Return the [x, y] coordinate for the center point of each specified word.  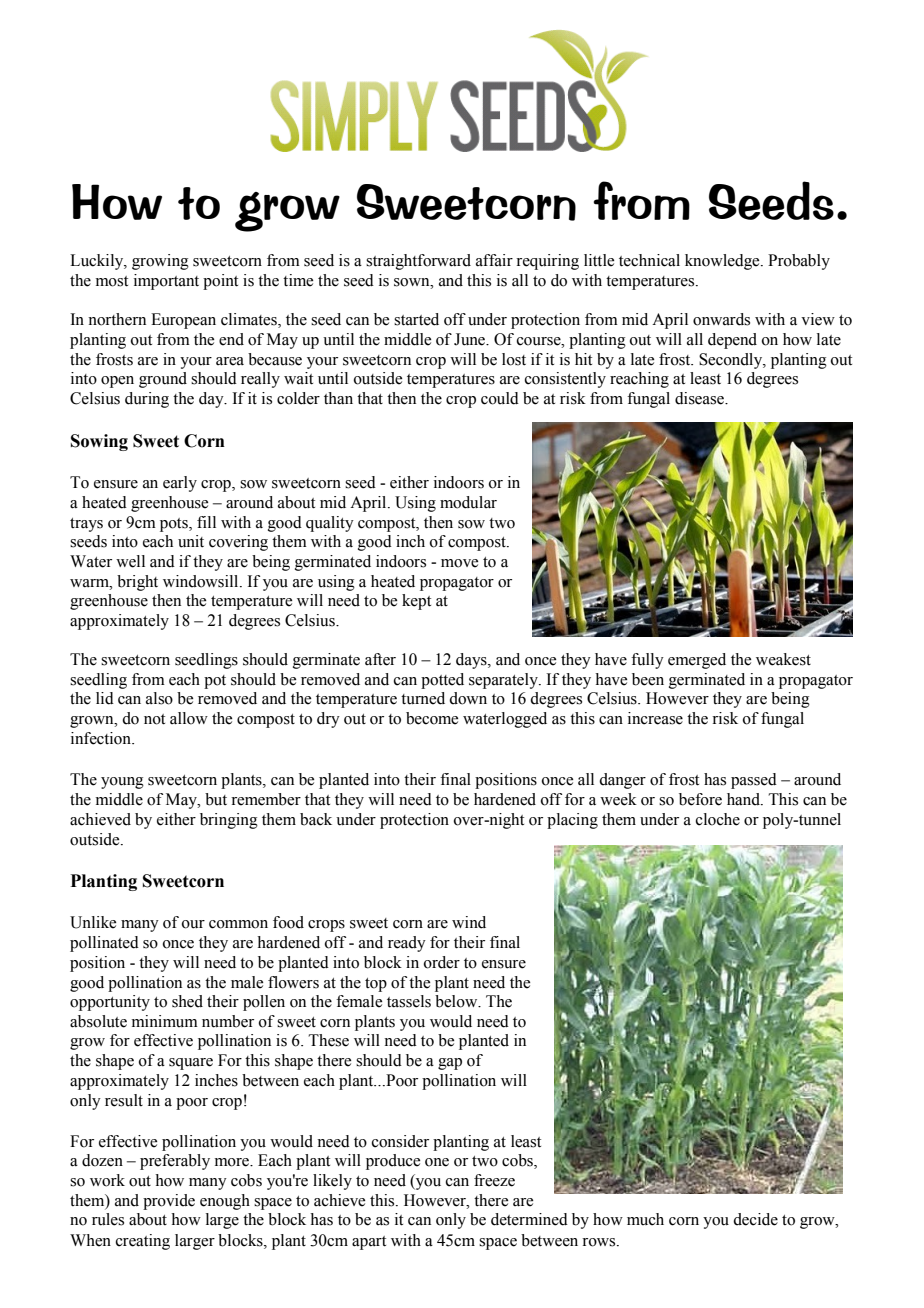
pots [175, 525]
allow [189, 718]
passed [754, 781]
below [457, 1001]
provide [169, 1202]
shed [187, 1001]
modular [468, 502]
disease [700, 398]
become [432, 718]
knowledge [723, 262]
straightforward [418, 262]
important [166, 282]
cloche [718, 819]
